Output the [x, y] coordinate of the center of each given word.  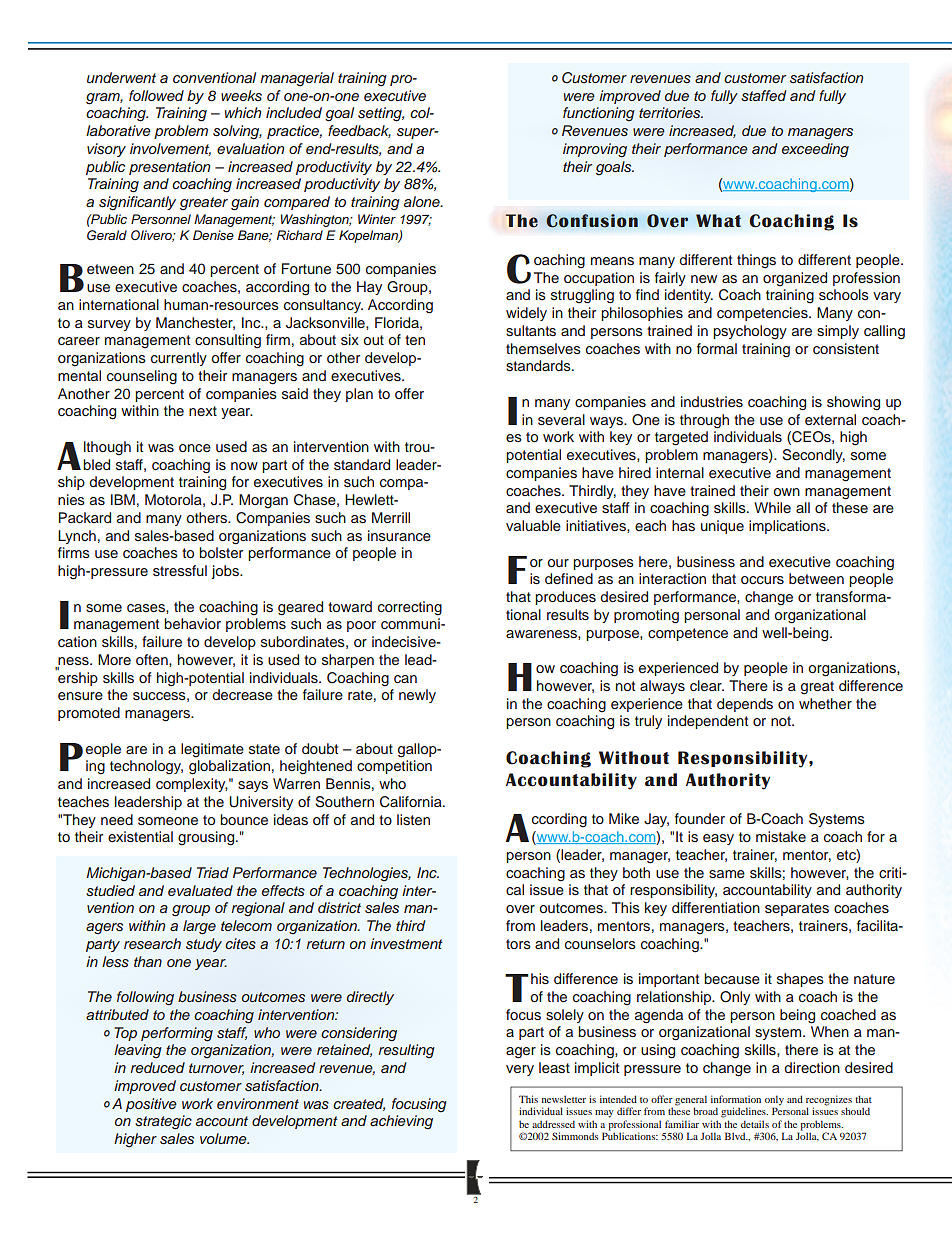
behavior [192, 623]
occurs [762, 580]
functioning [599, 114]
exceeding [815, 150]
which [243, 112]
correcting [410, 608]
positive [151, 1105]
